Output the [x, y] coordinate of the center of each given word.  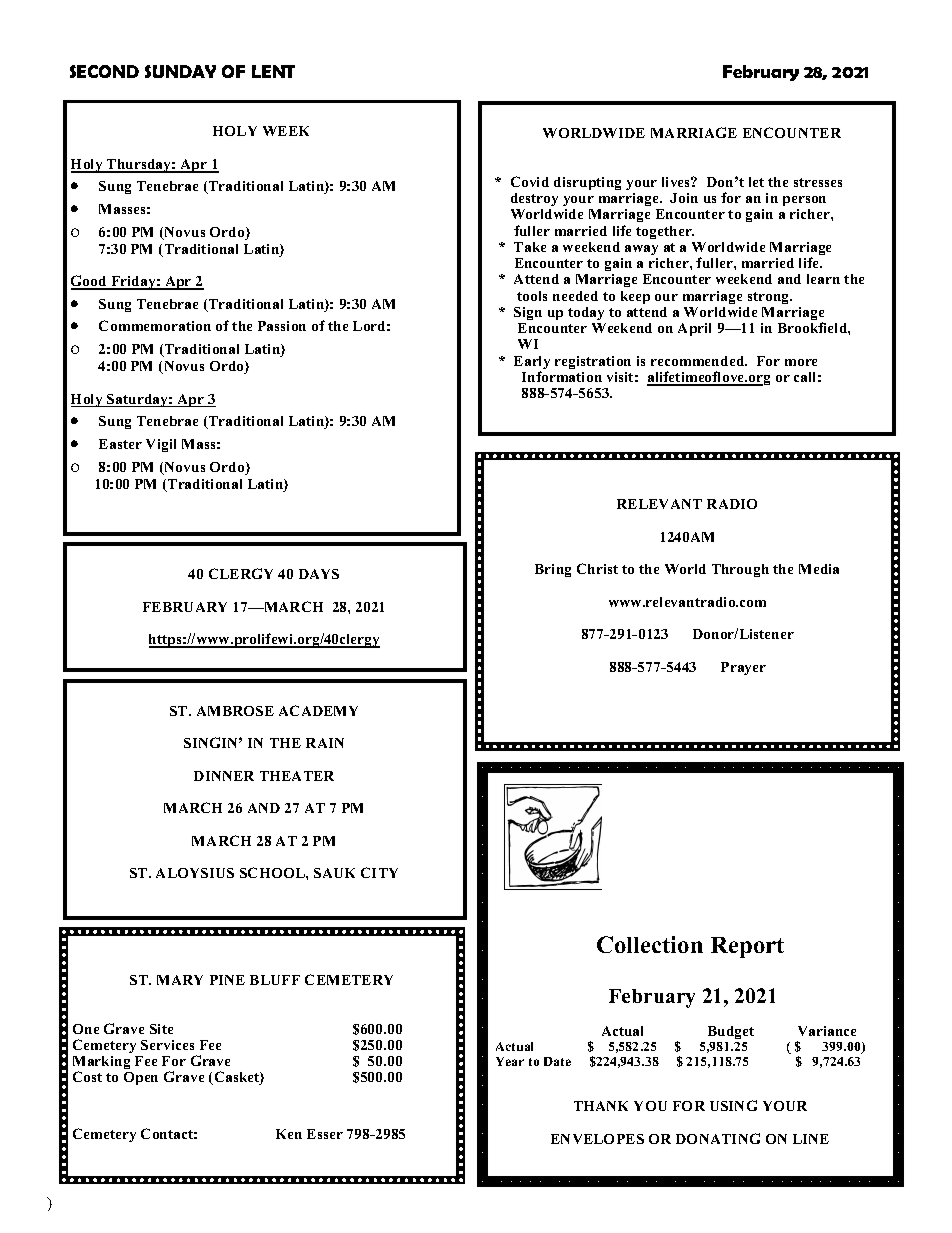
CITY [379, 872]
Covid [530, 181]
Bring [553, 570]
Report [747, 947]
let [756, 182]
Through [740, 570]
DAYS [319, 574]
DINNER [224, 776]
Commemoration [155, 325]
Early [532, 364]
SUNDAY [180, 71]
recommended [699, 361]
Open [141, 1078]
